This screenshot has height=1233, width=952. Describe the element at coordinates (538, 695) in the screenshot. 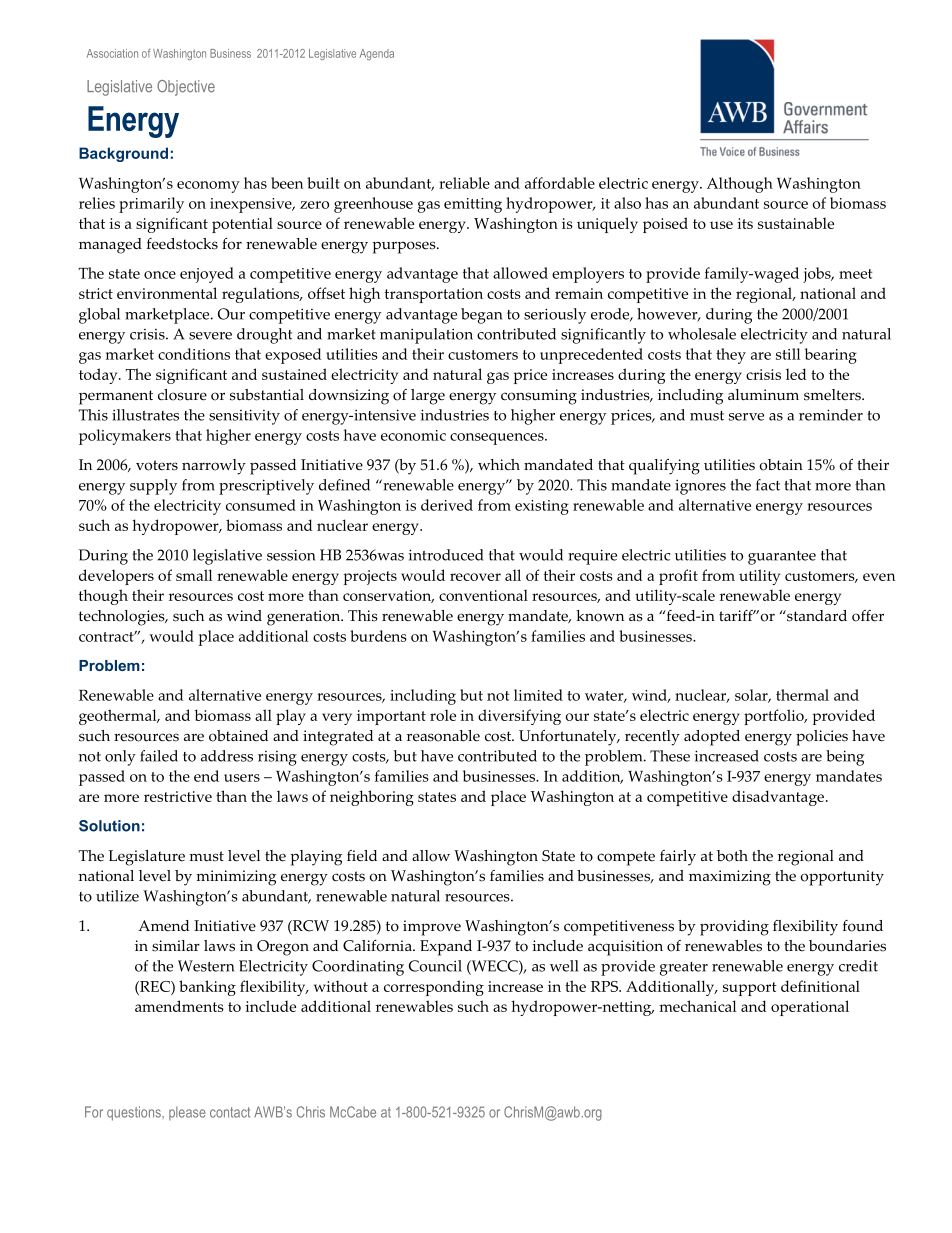

I see `limited` at that location.
